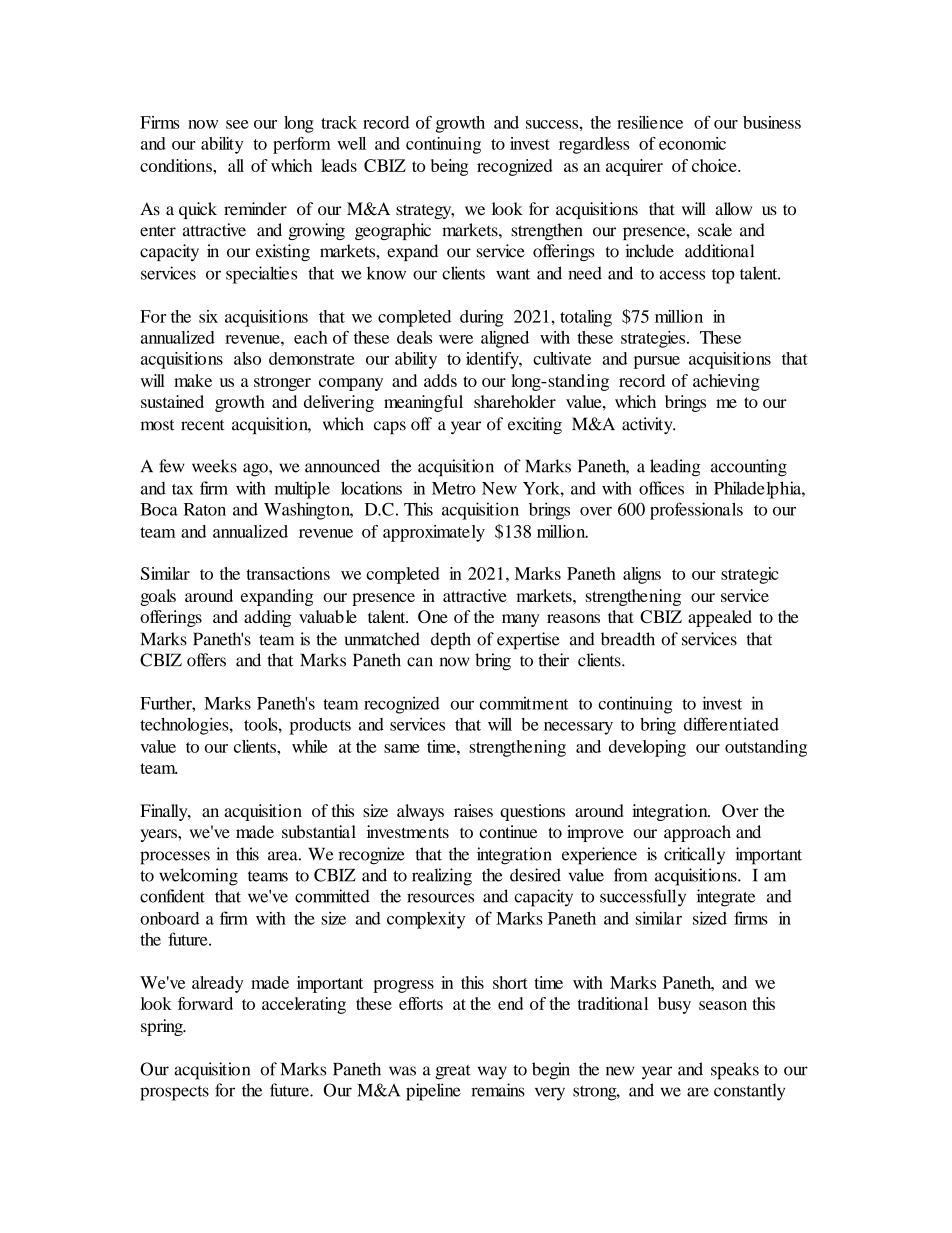 This image has width=952, height=1233. Describe the element at coordinates (654, 339) in the image. I see `strategies` at that location.
